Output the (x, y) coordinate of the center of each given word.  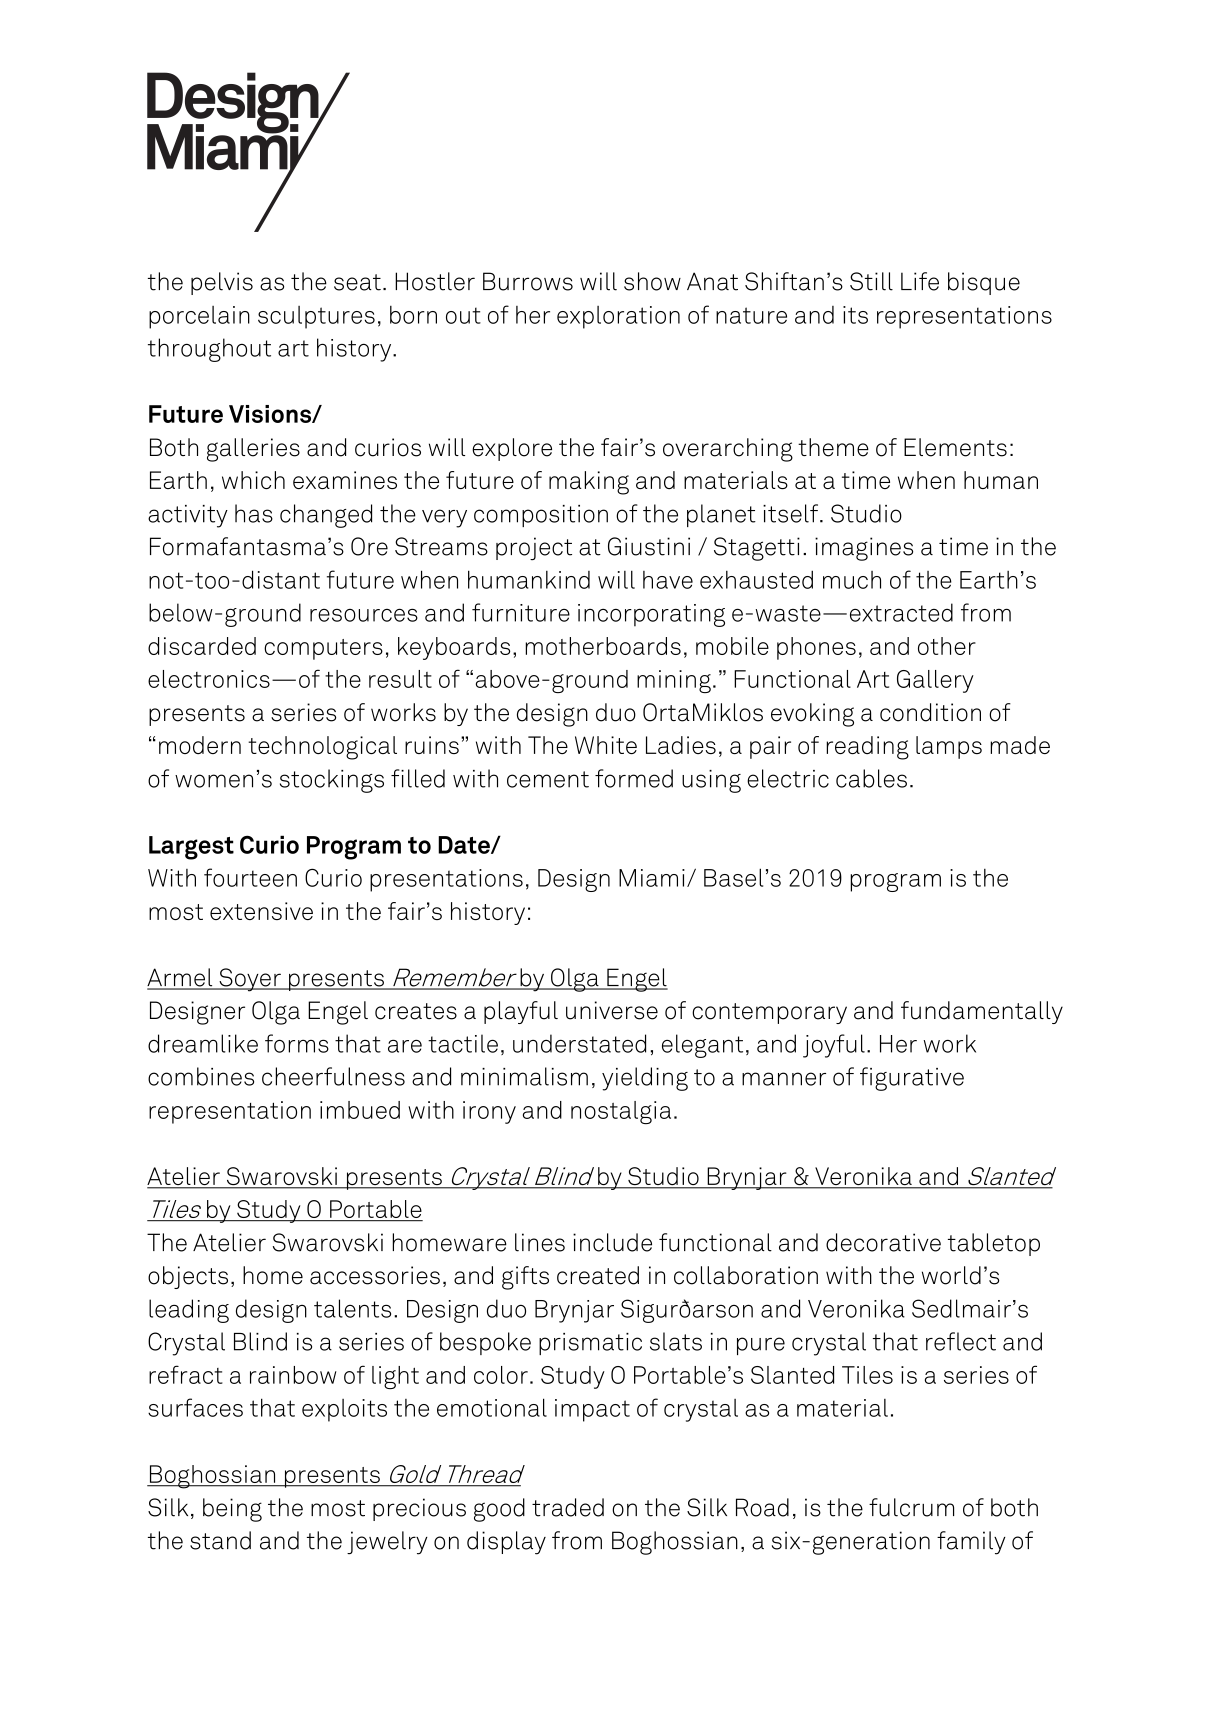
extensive (261, 911)
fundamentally (982, 1012)
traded (568, 1507)
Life (920, 281)
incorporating (651, 615)
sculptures (316, 317)
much (852, 580)
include (612, 1242)
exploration (618, 317)
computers (323, 649)
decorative (883, 1242)
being (232, 1510)
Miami (652, 878)
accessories (375, 1275)
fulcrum (911, 1507)
